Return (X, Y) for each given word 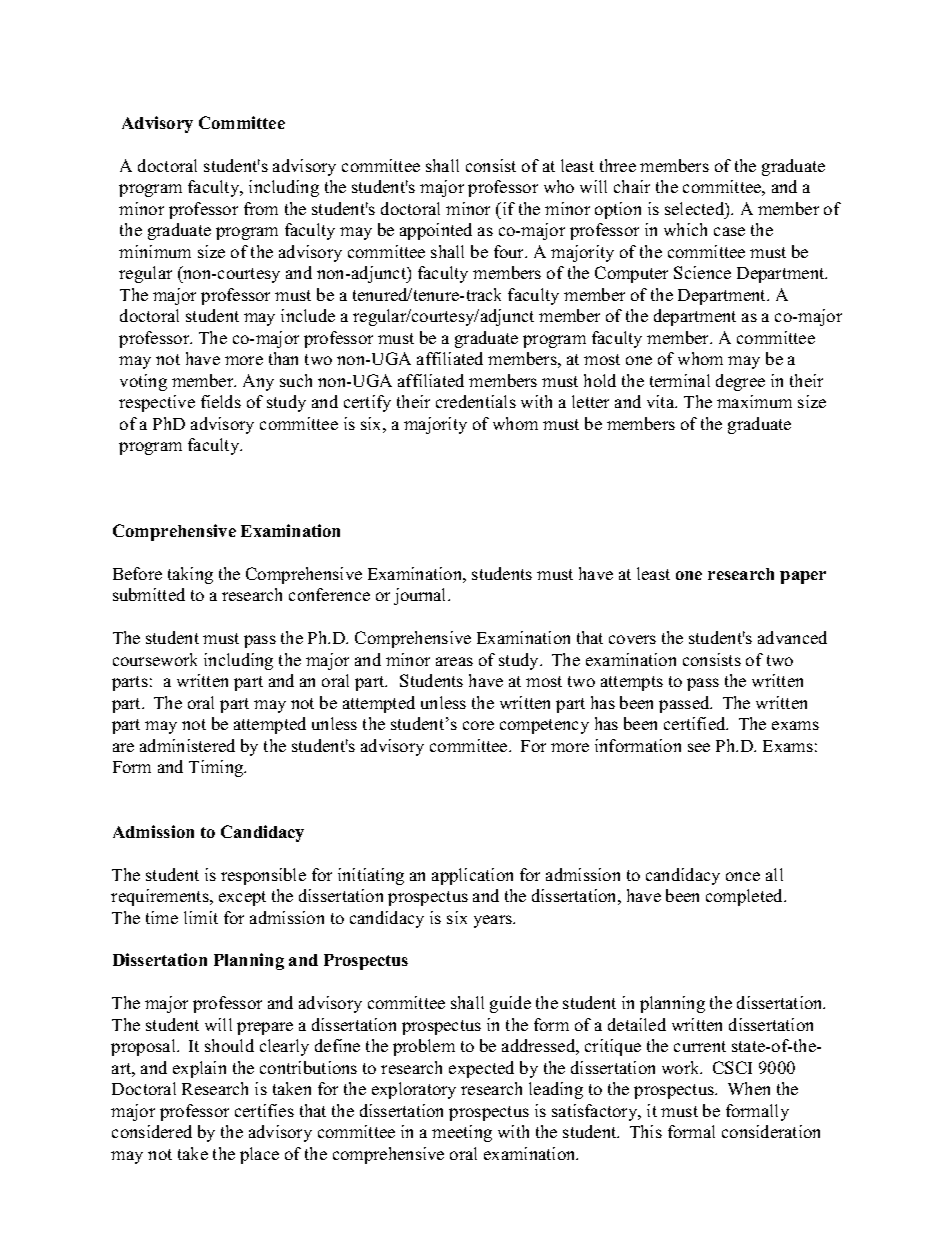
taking (190, 575)
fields (221, 401)
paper (803, 577)
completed (746, 897)
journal (421, 596)
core (478, 725)
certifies (264, 1110)
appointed (436, 231)
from (261, 208)
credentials (476, 401)
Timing (217, 768)
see (699, 747)
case (729, 231)
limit (201, 917)
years (494, 921)
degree (740, 382)
